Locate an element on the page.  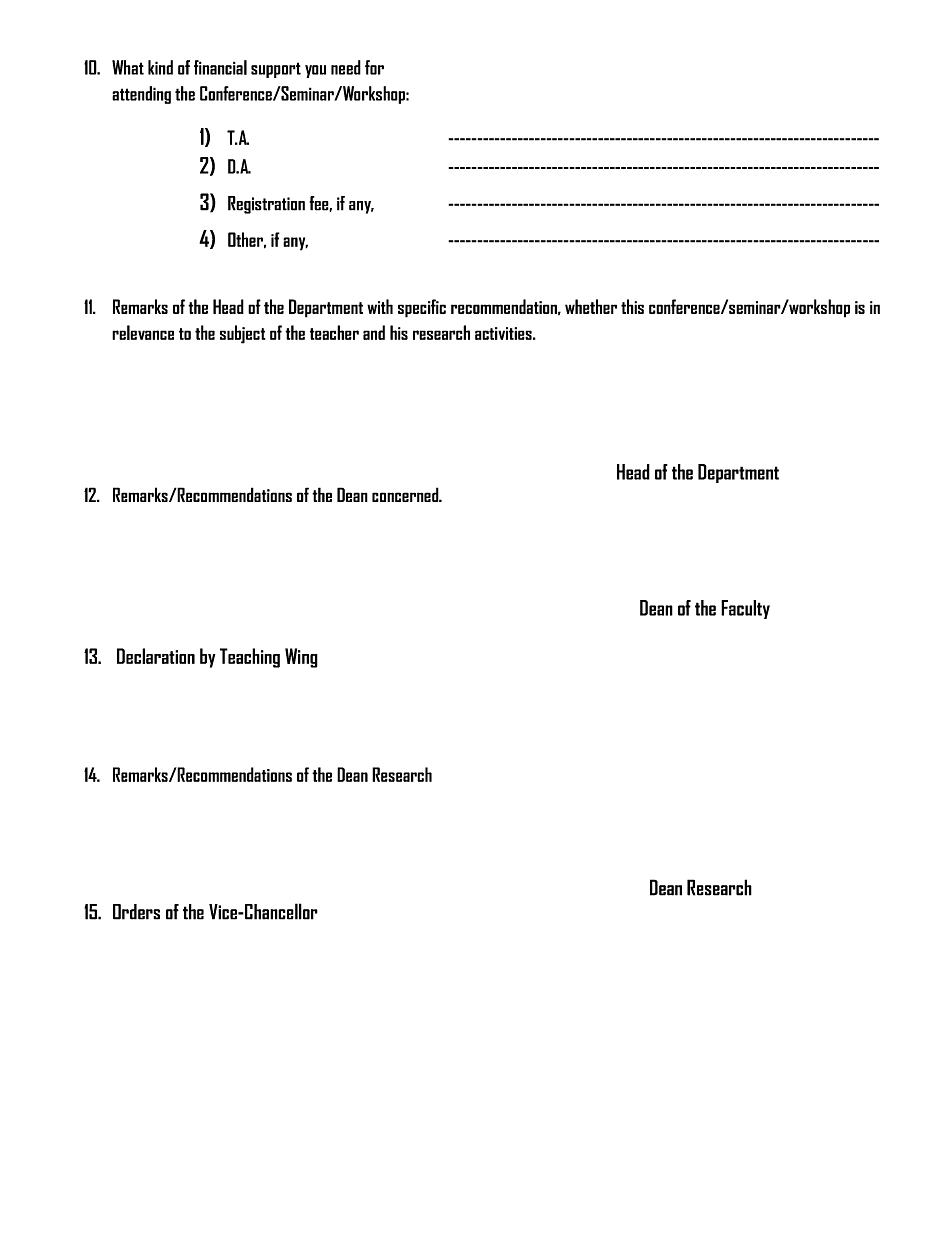
Registration is located at coordinates (266, 205).
